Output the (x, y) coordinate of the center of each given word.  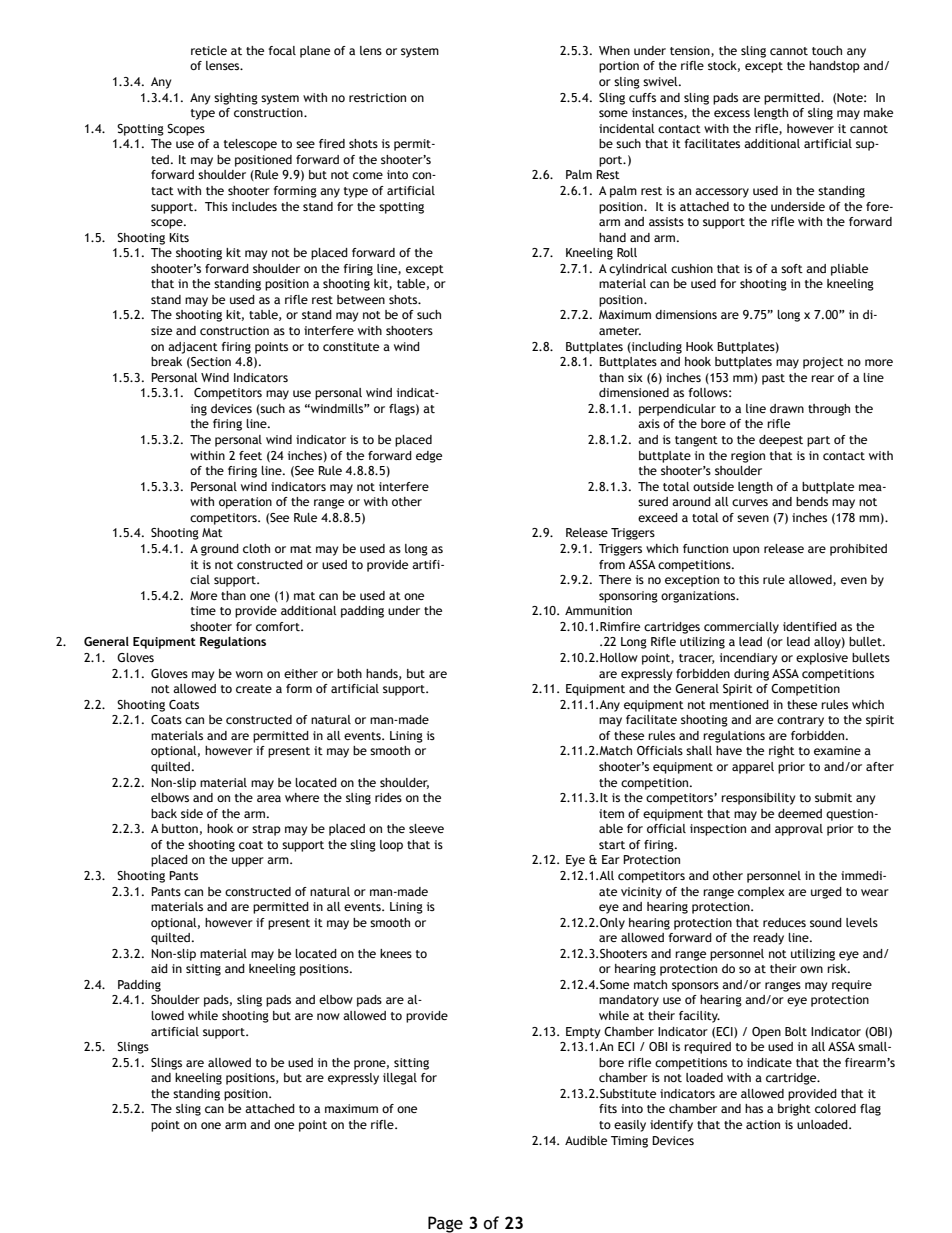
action (763, 1124)
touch (827, 50)
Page (445, 1224)
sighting (236, 99)
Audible (586, 1140)
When (614, 50)
